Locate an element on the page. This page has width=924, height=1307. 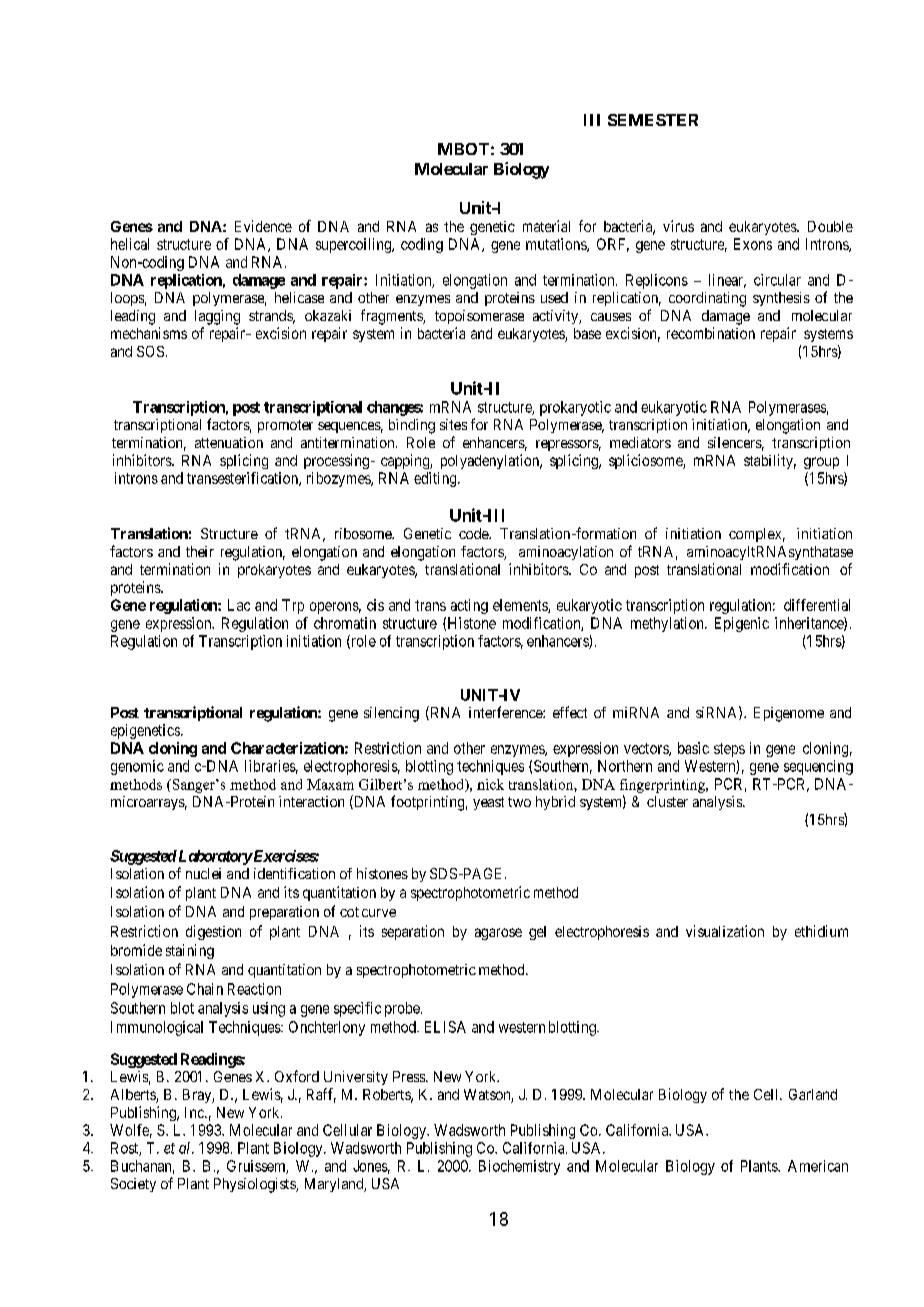
acting is located at coordinates (469, 606).
